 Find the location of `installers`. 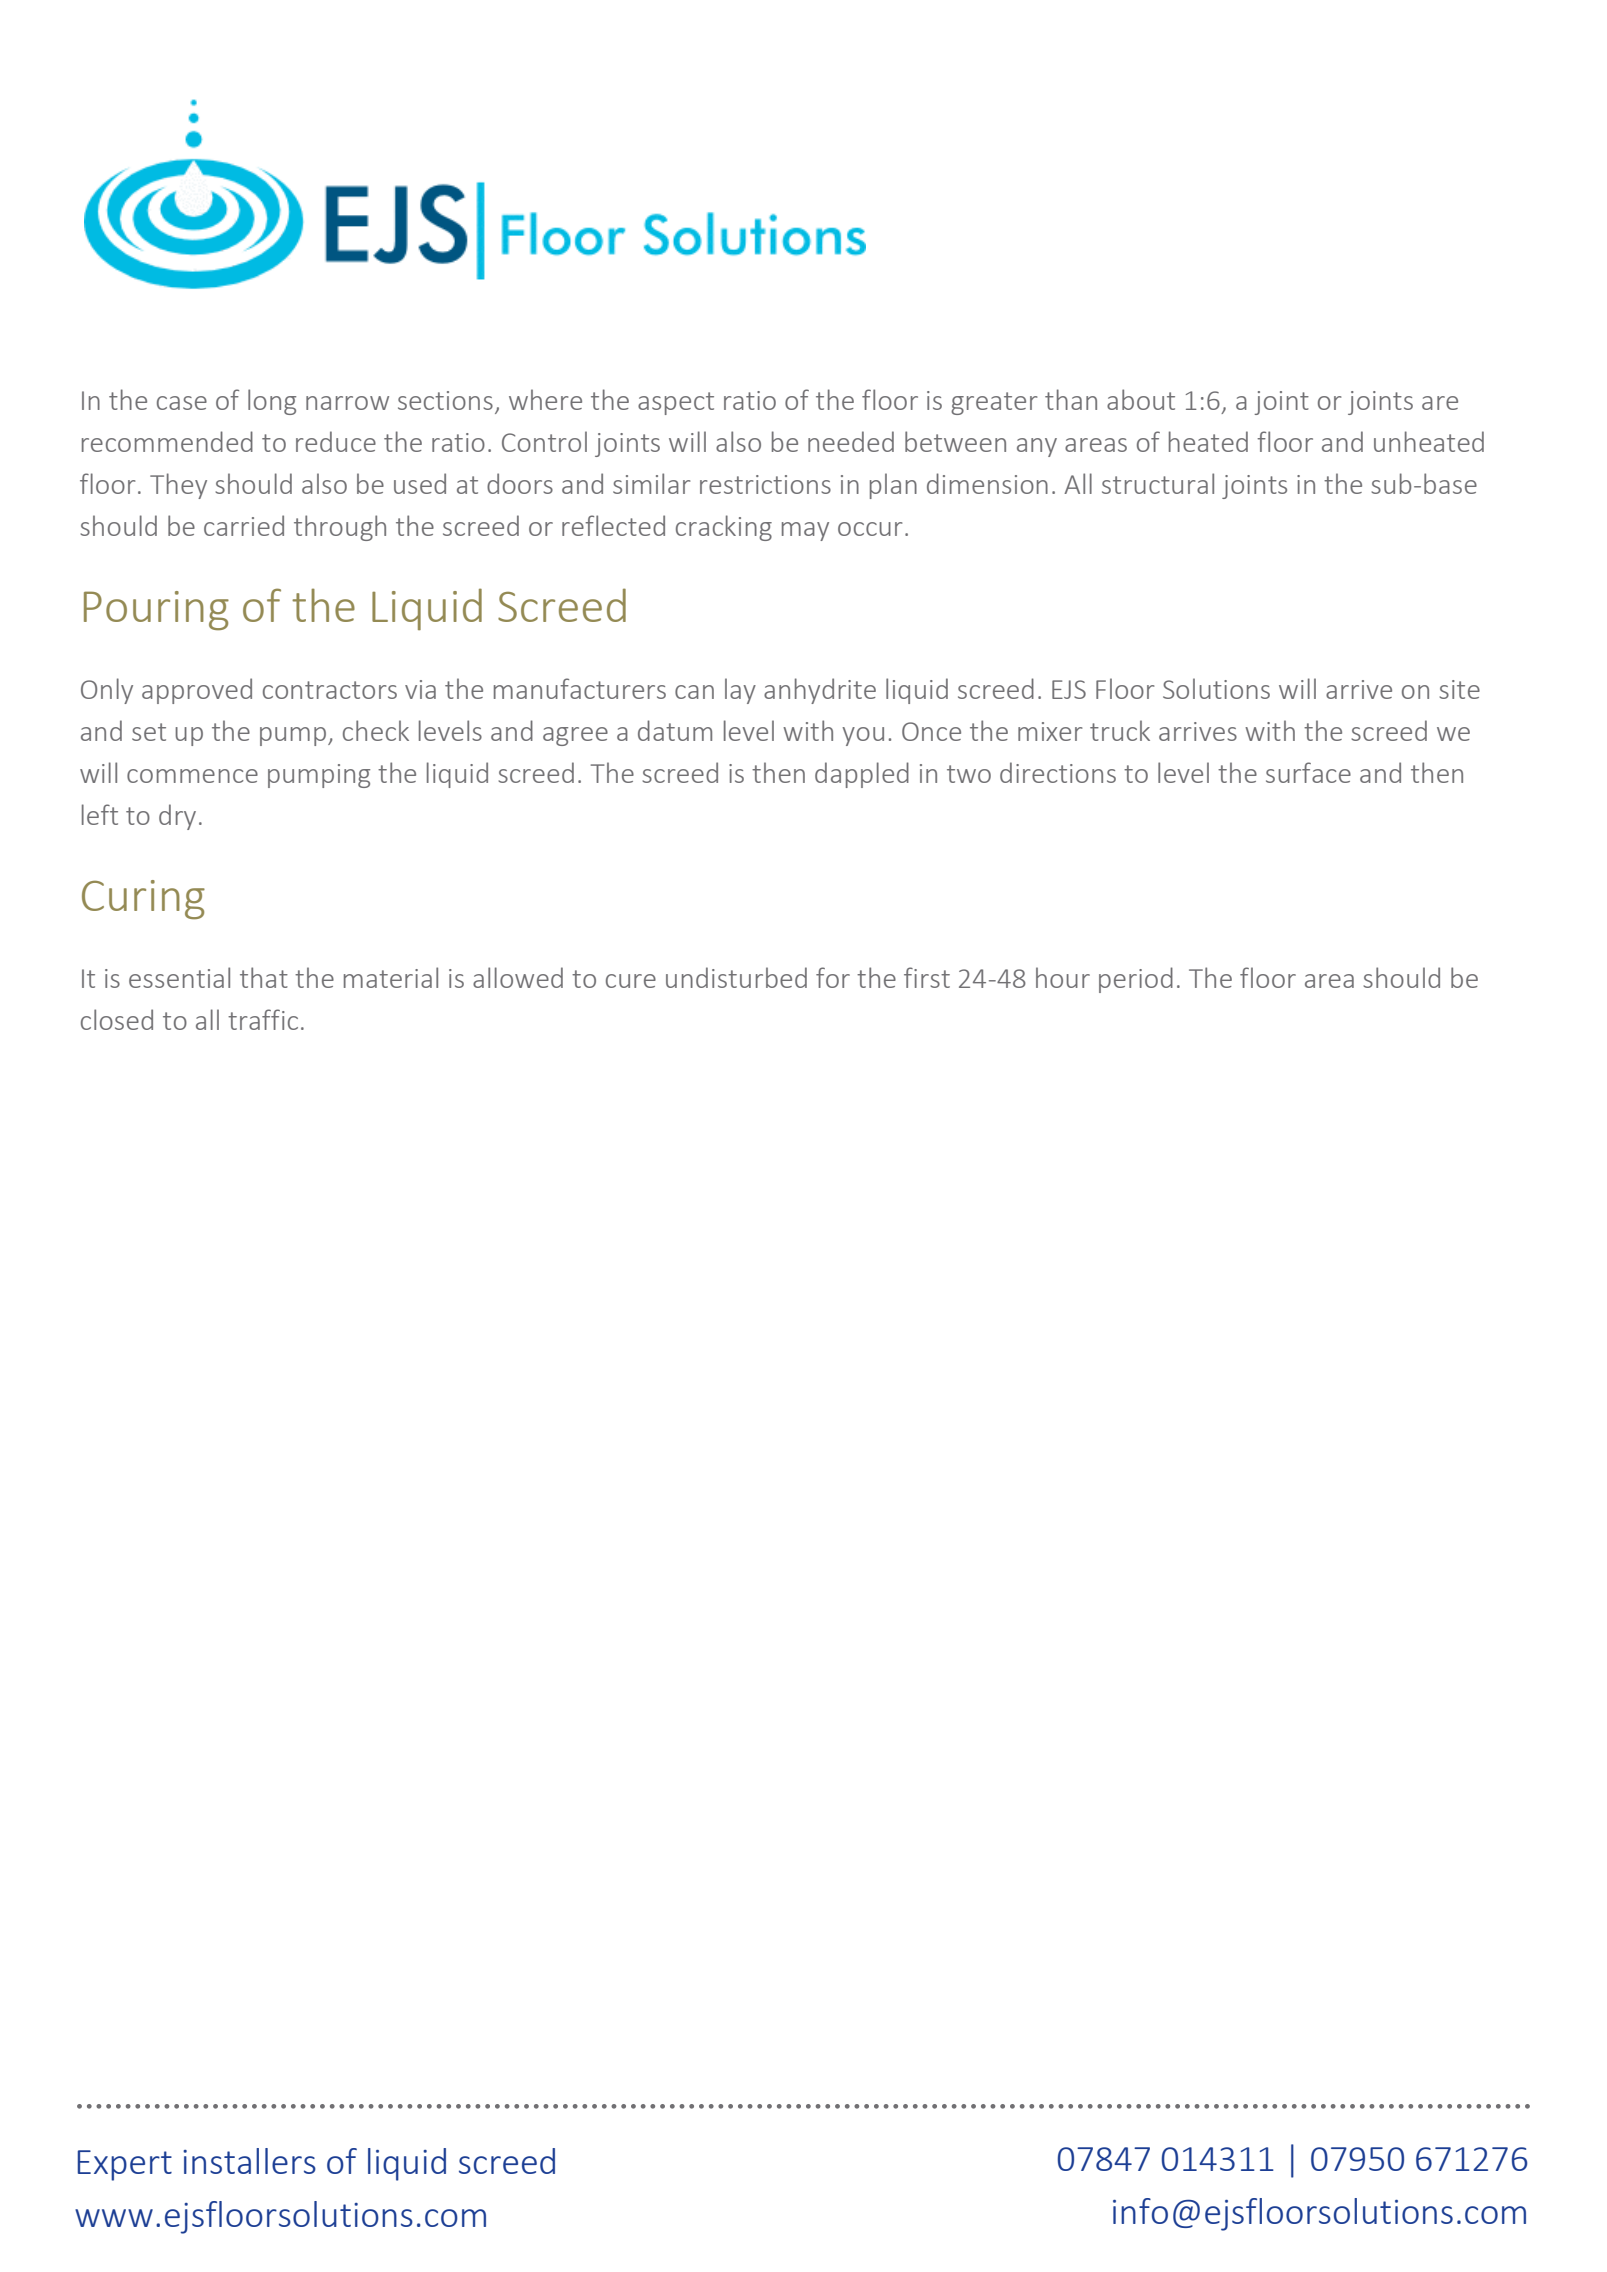

installers is located at coordinates (249, 2161).
